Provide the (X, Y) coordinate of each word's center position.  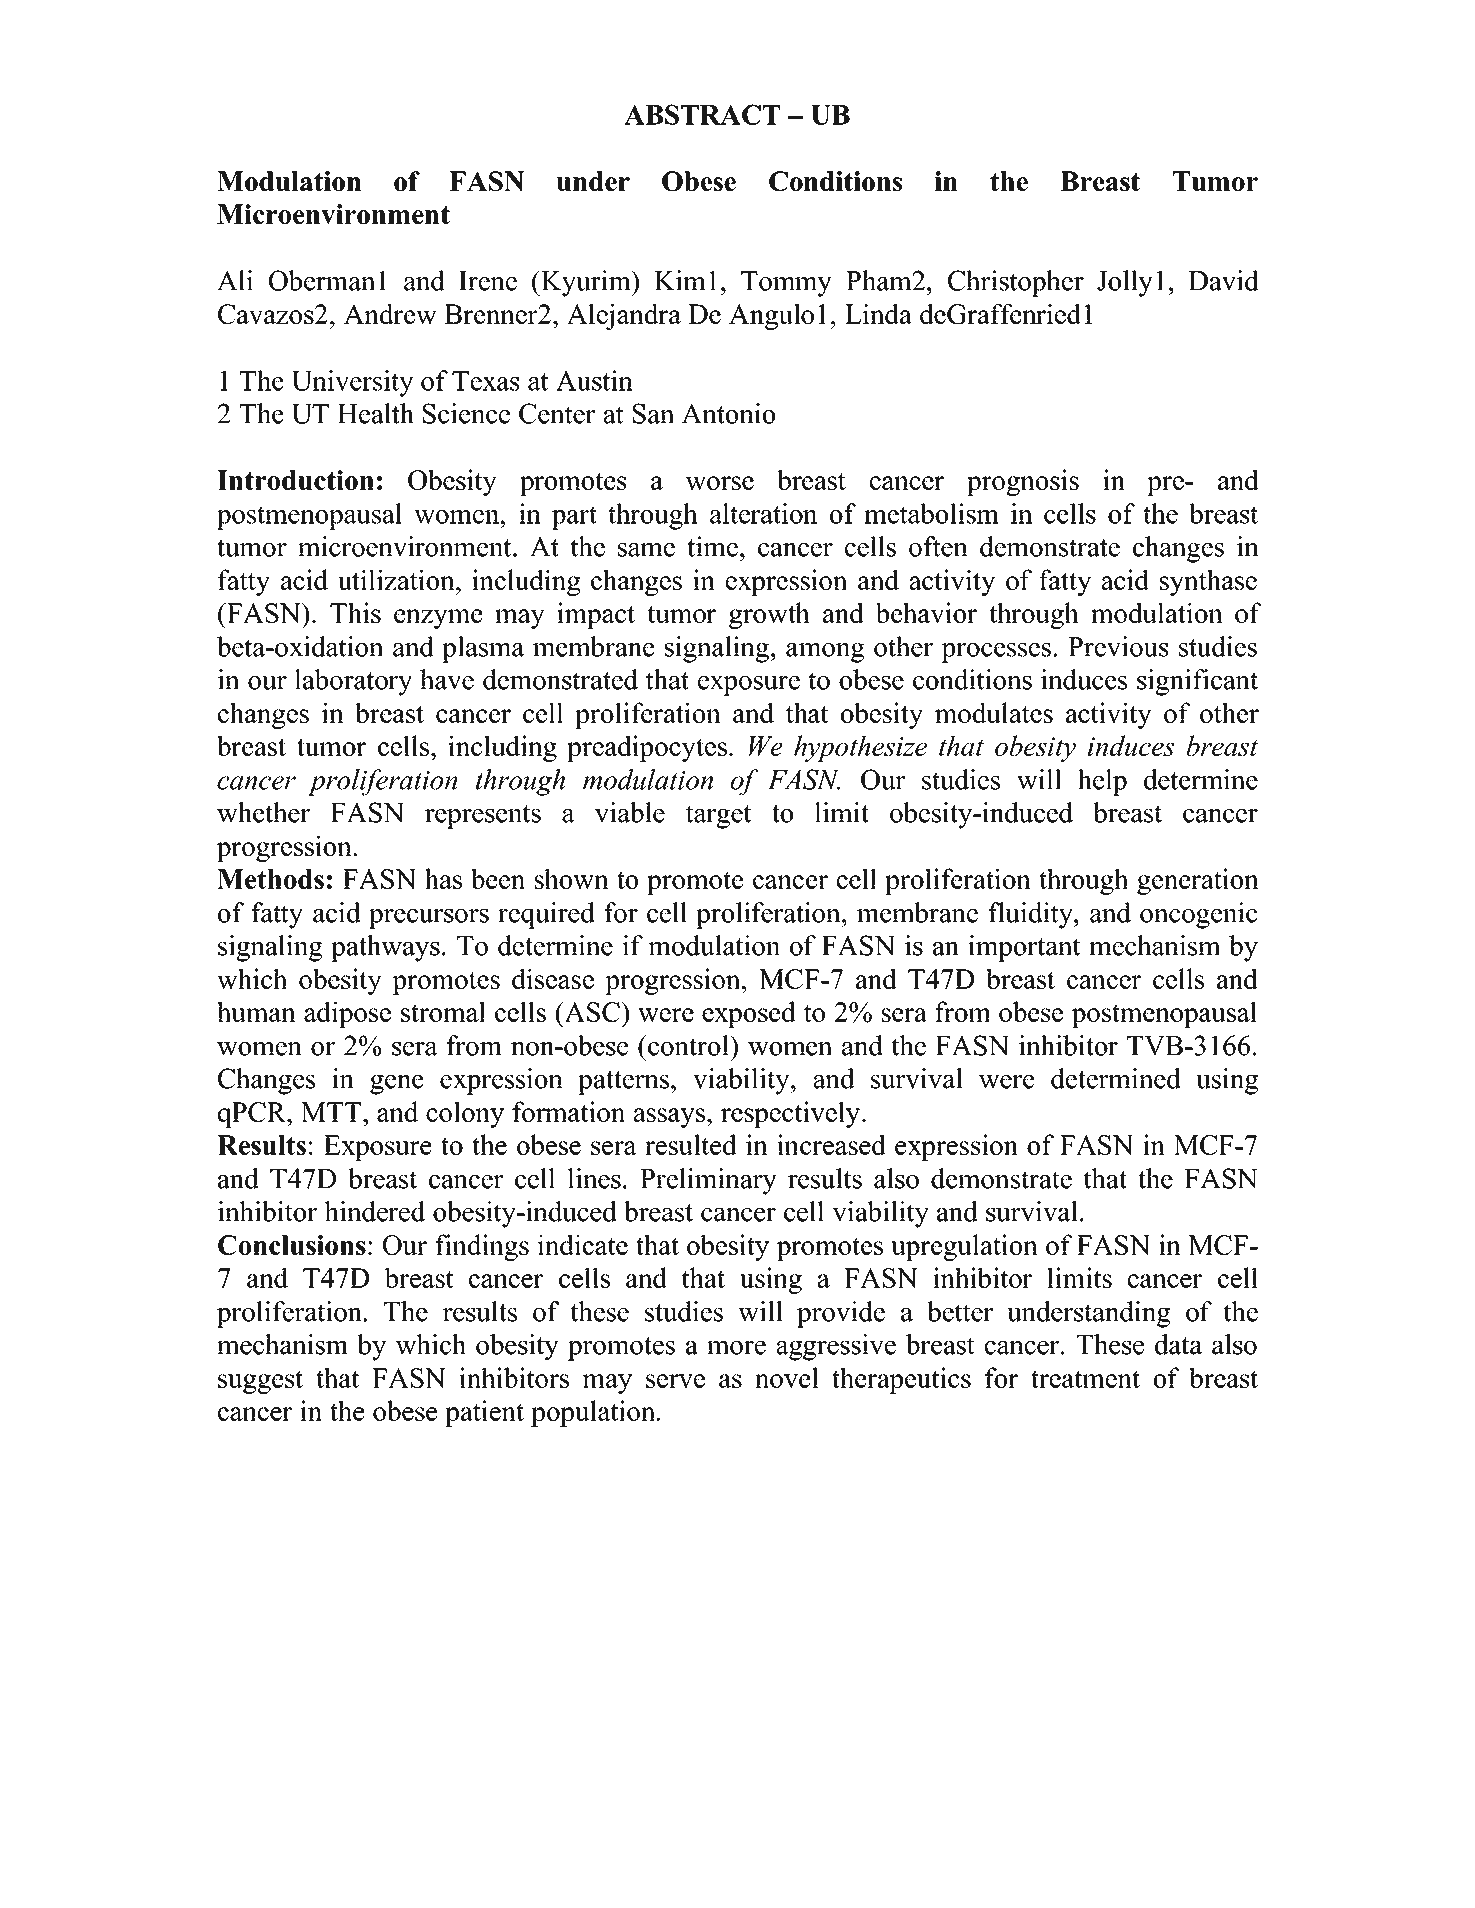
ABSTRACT (702, 114)
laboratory (353, 682)
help (1102, 782)
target (718, 817)
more (736, 1348)
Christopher (1016, 283)
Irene (488, 281)
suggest (260, 1382)
